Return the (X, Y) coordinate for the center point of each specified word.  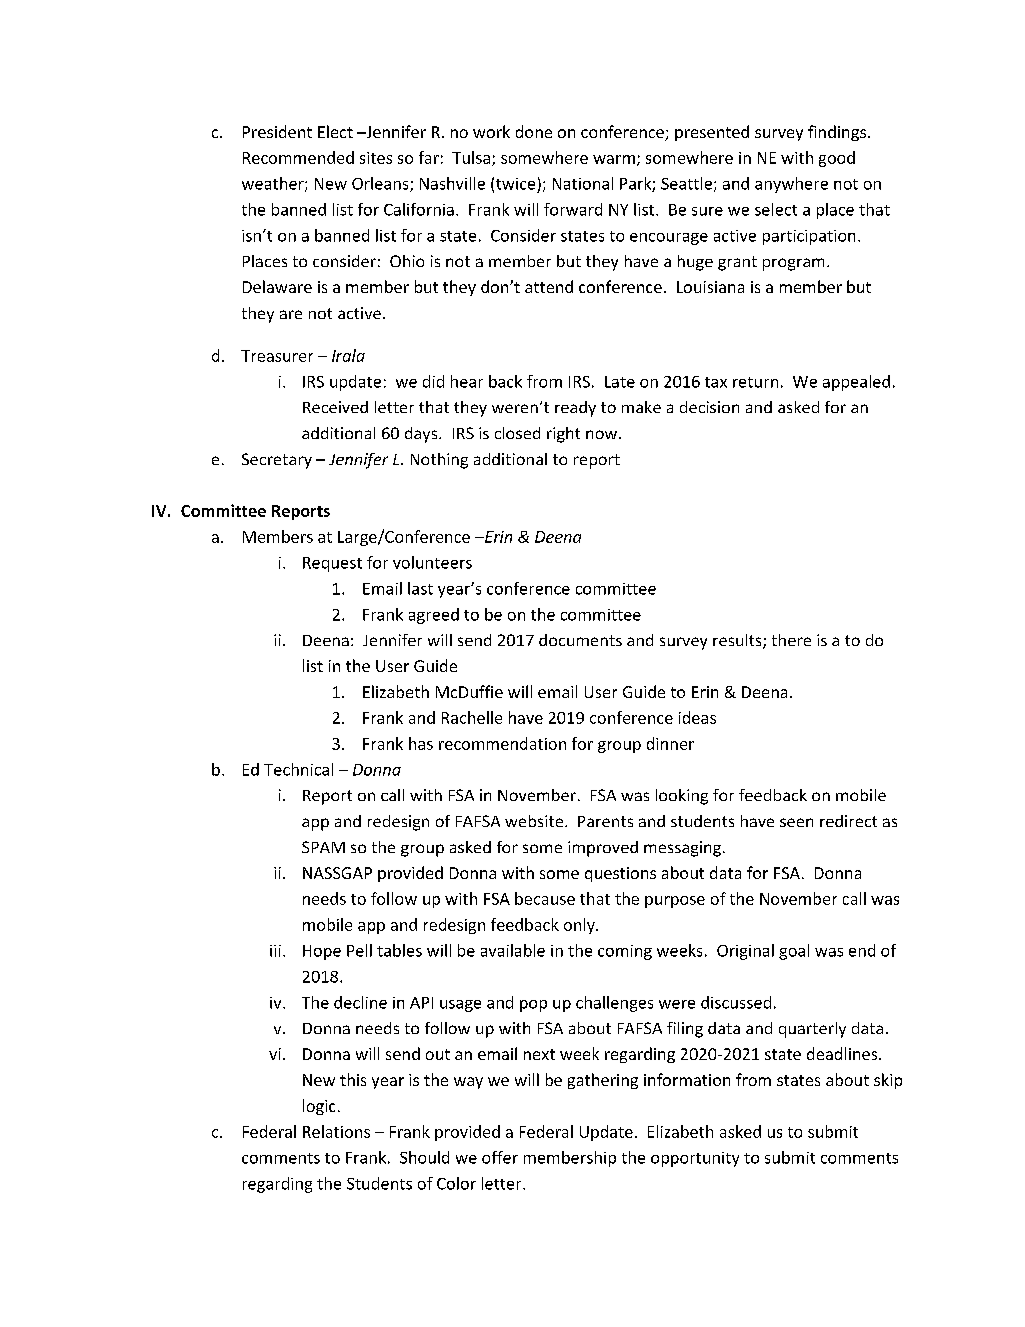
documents (580, 640)
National (583, 183)
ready (575, 409)
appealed (856, 383)
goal (794, 952)
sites (376, 158)
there (791, 640)
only (580, 926)
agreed (434, 616)
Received (335, 407)
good (837, 159)
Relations (336, 1131)
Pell (359, 950)
